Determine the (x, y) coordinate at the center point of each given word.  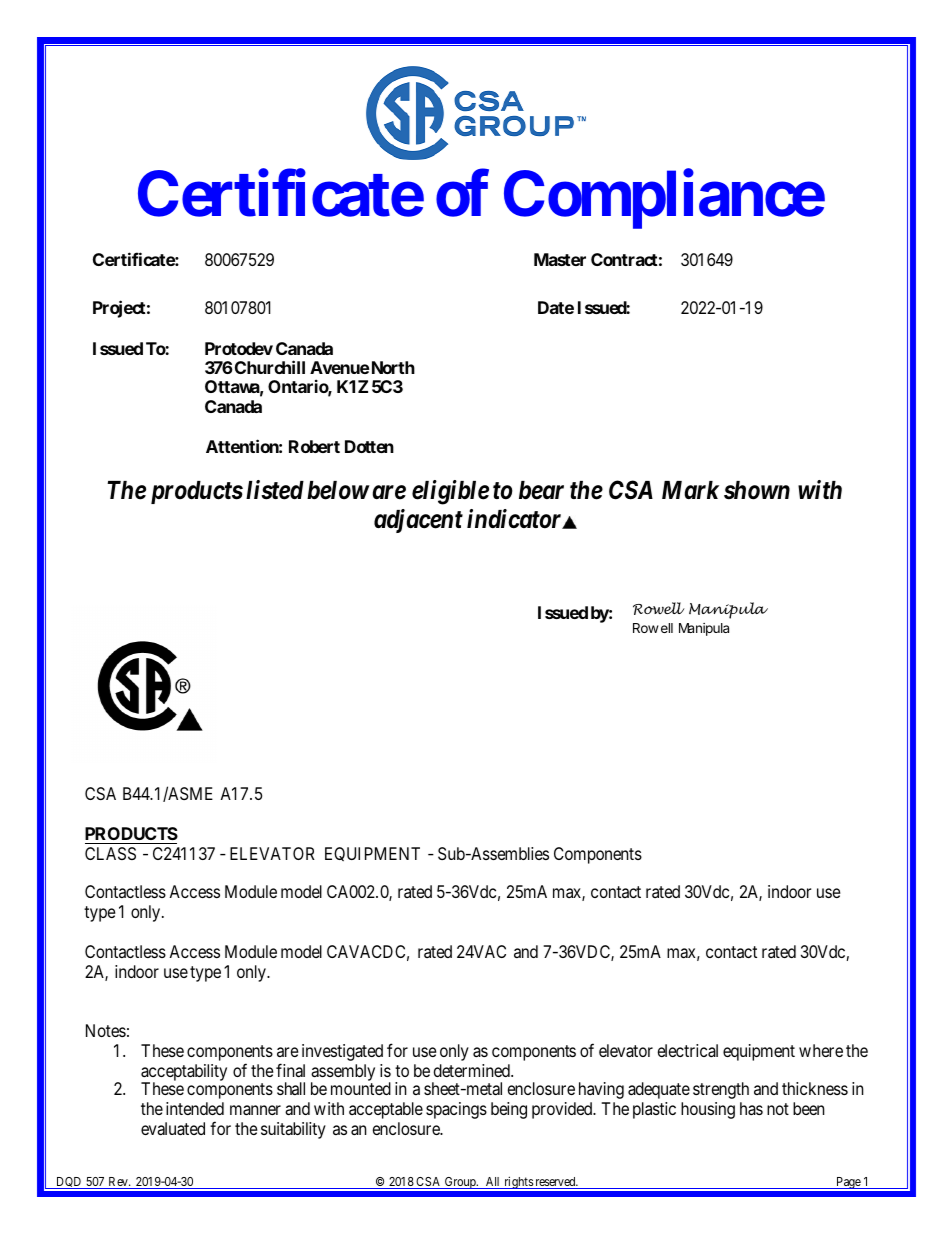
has (751, 1108)
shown (757, 490)
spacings (456, 1110)
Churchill (270, 367)
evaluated (173, 1128)
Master (560, 259)
